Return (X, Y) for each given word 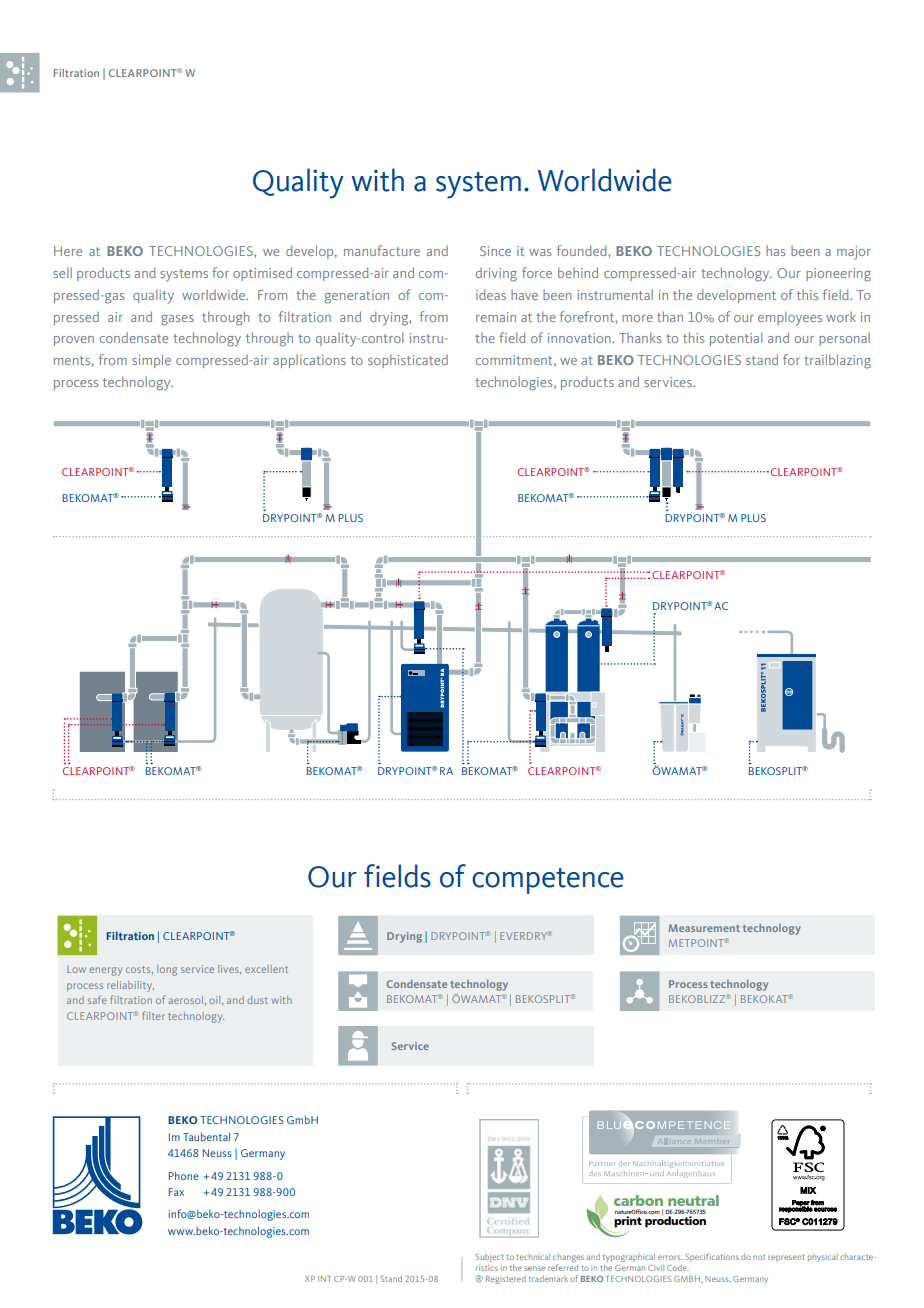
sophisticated (408, 361)
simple (151, 361)
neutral (693, 1200)
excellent (266, 969)
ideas (491, 294)
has (776, 250)
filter (153, 1015)
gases (177, 320)
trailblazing (837, 361)
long (167, 970)
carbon (638, 1200)
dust (257, 1000)
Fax (176, 1192)
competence (548, 881)
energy (105, 971)
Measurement (704, 928)
